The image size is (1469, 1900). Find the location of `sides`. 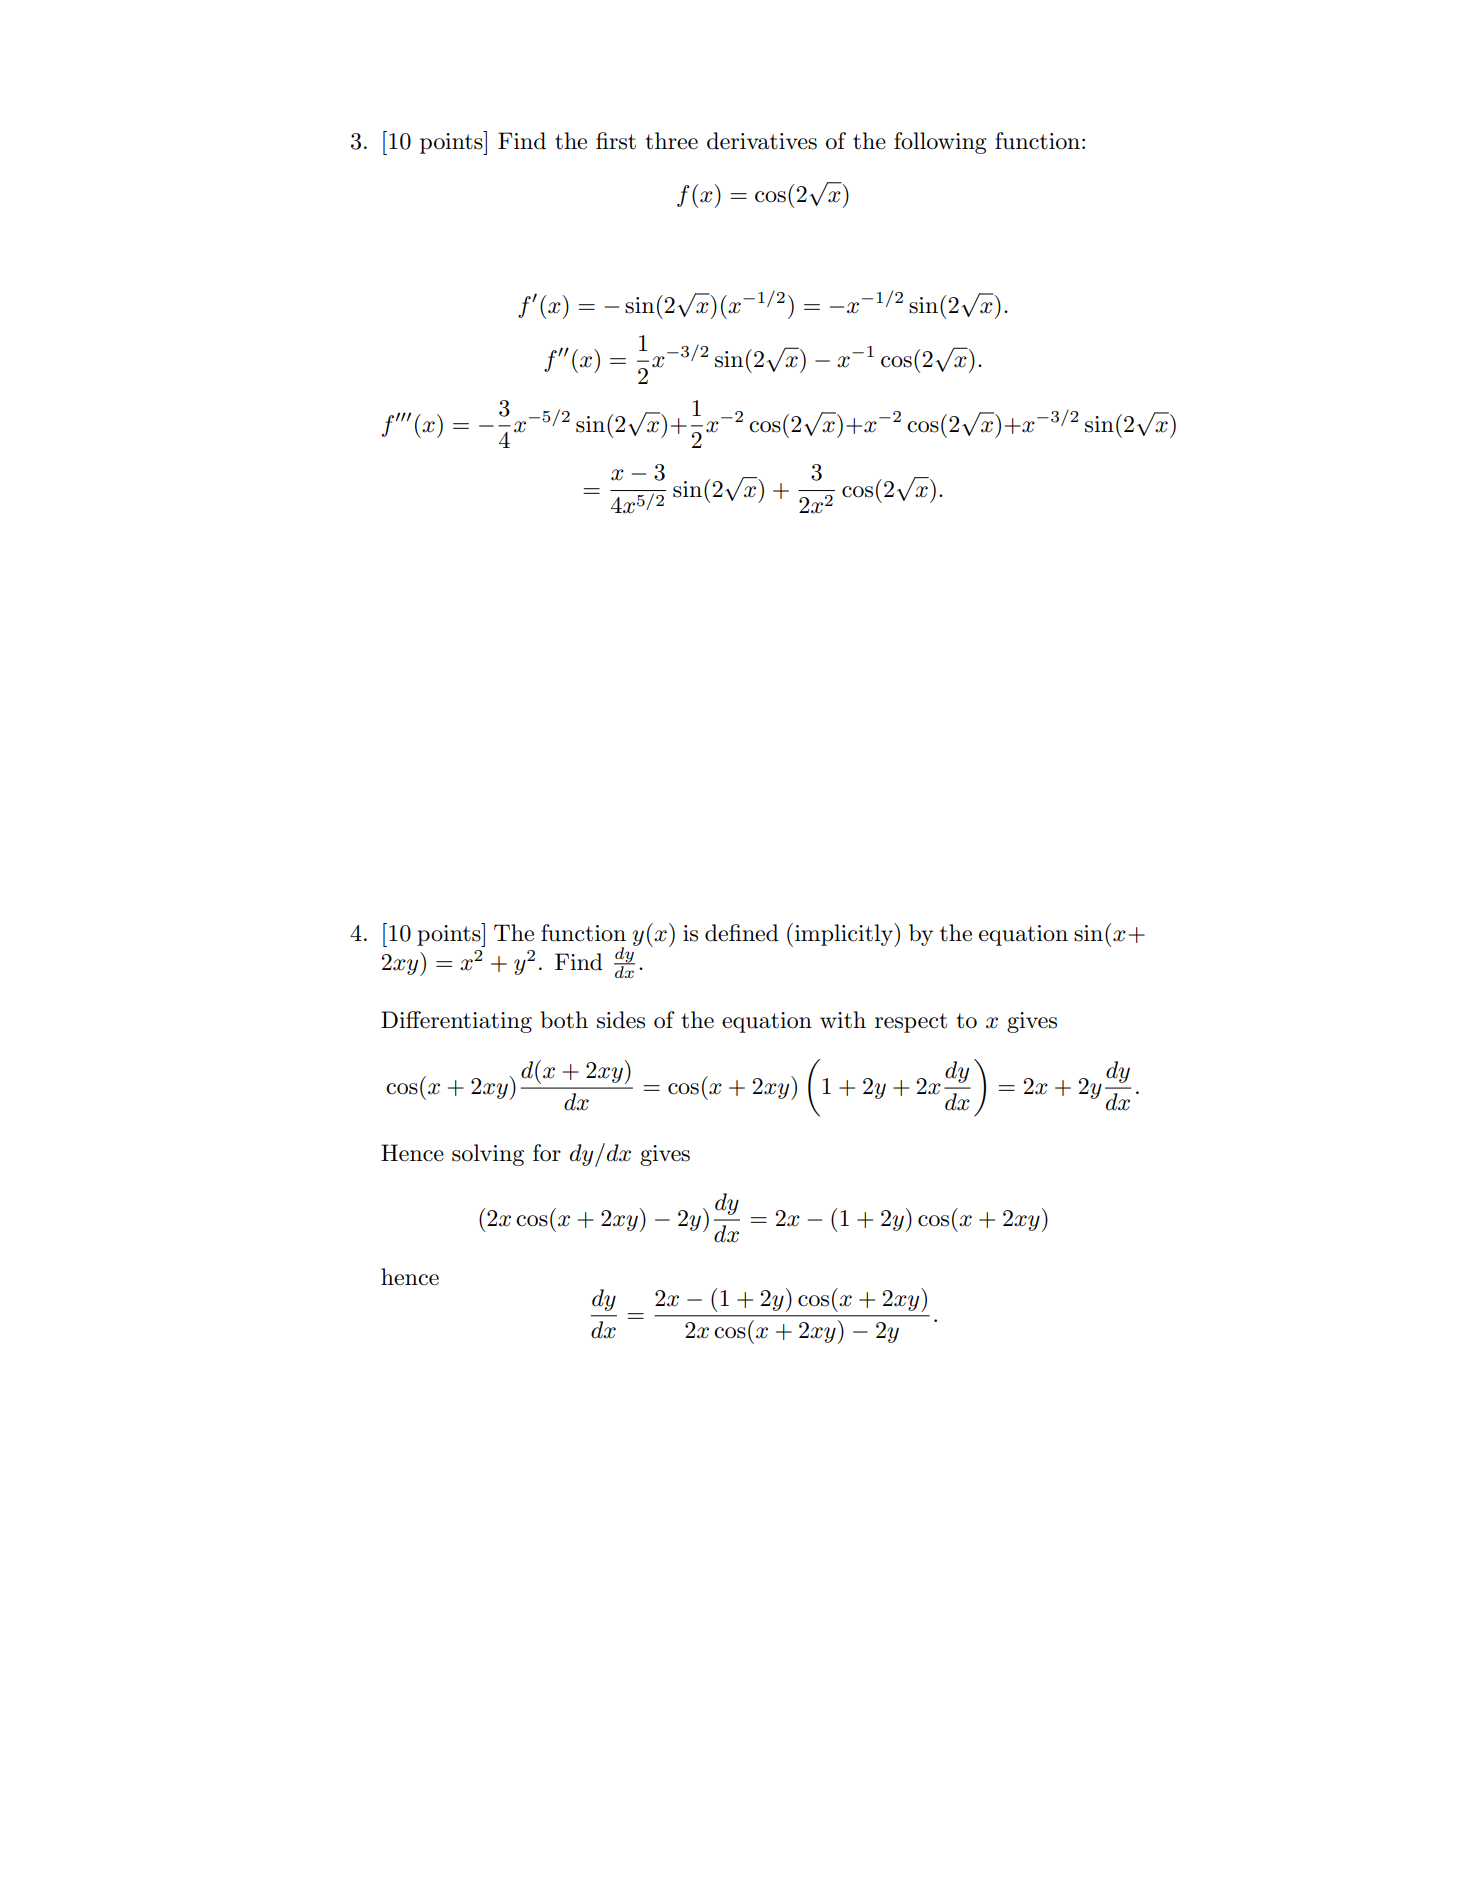

sides is located at coordinates (621, 1020).
